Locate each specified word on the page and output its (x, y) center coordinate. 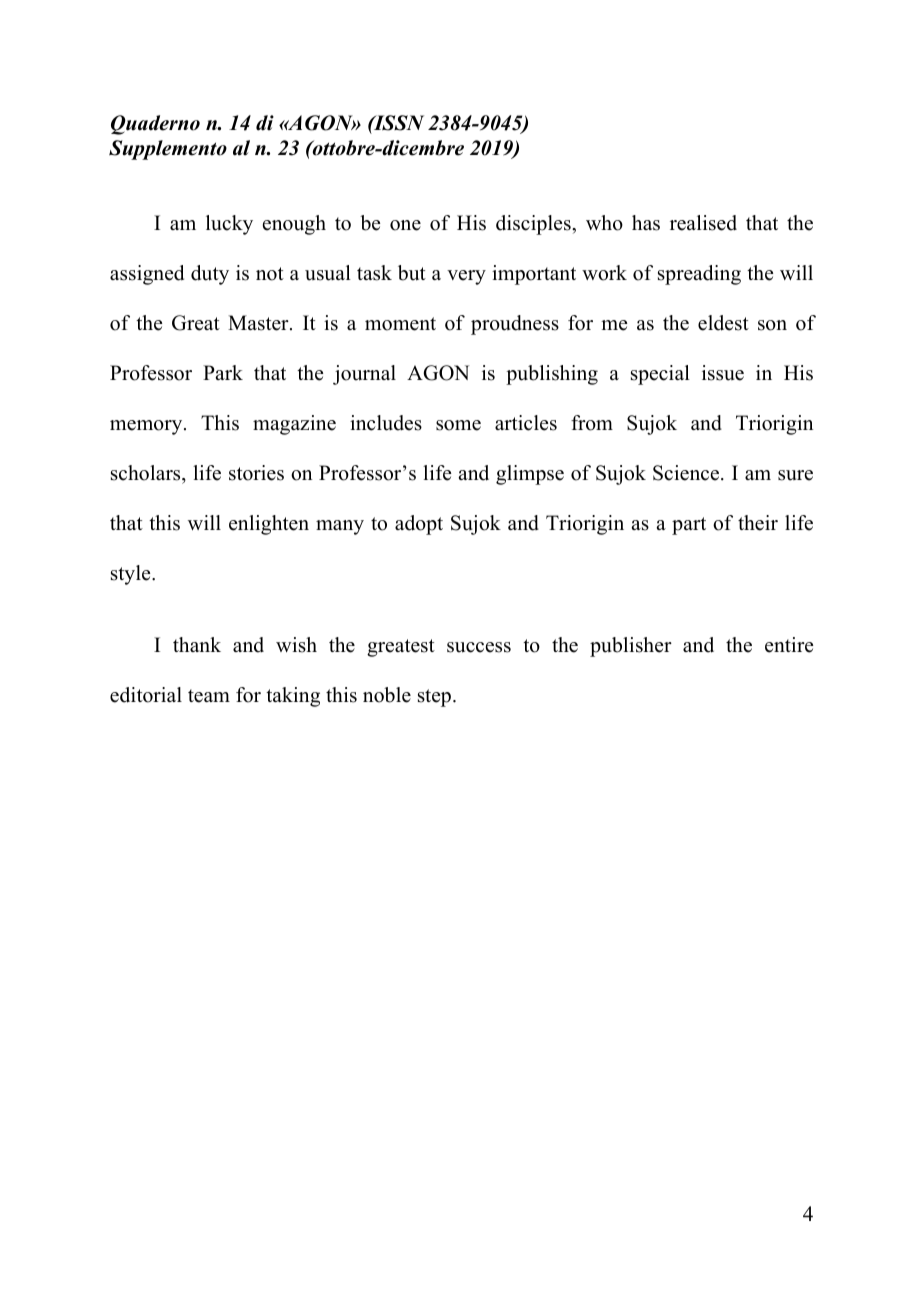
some (458, 425)
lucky (229, 225)
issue (723, 373)
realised (703, 223)
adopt (419, 525)
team (209, 696)
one (405, 225)
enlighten (269, 525)
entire (789, 645)
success (479, 647)
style (132, 575)
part (689, 526)
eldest (723, 323)
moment (400, 324)
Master (259, 323)
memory (147, 427)
